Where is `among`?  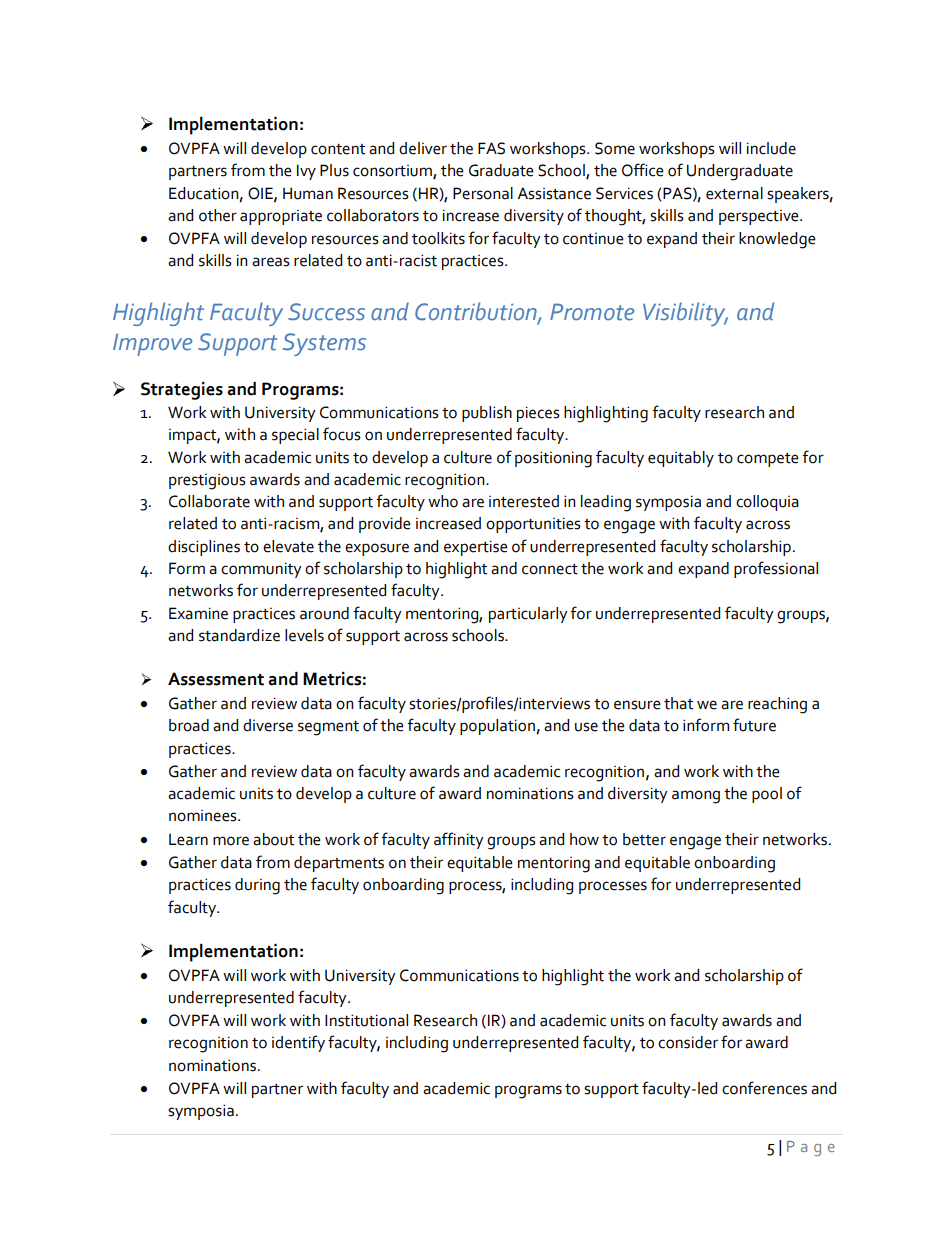 among is located at coordinates (696, 797).
